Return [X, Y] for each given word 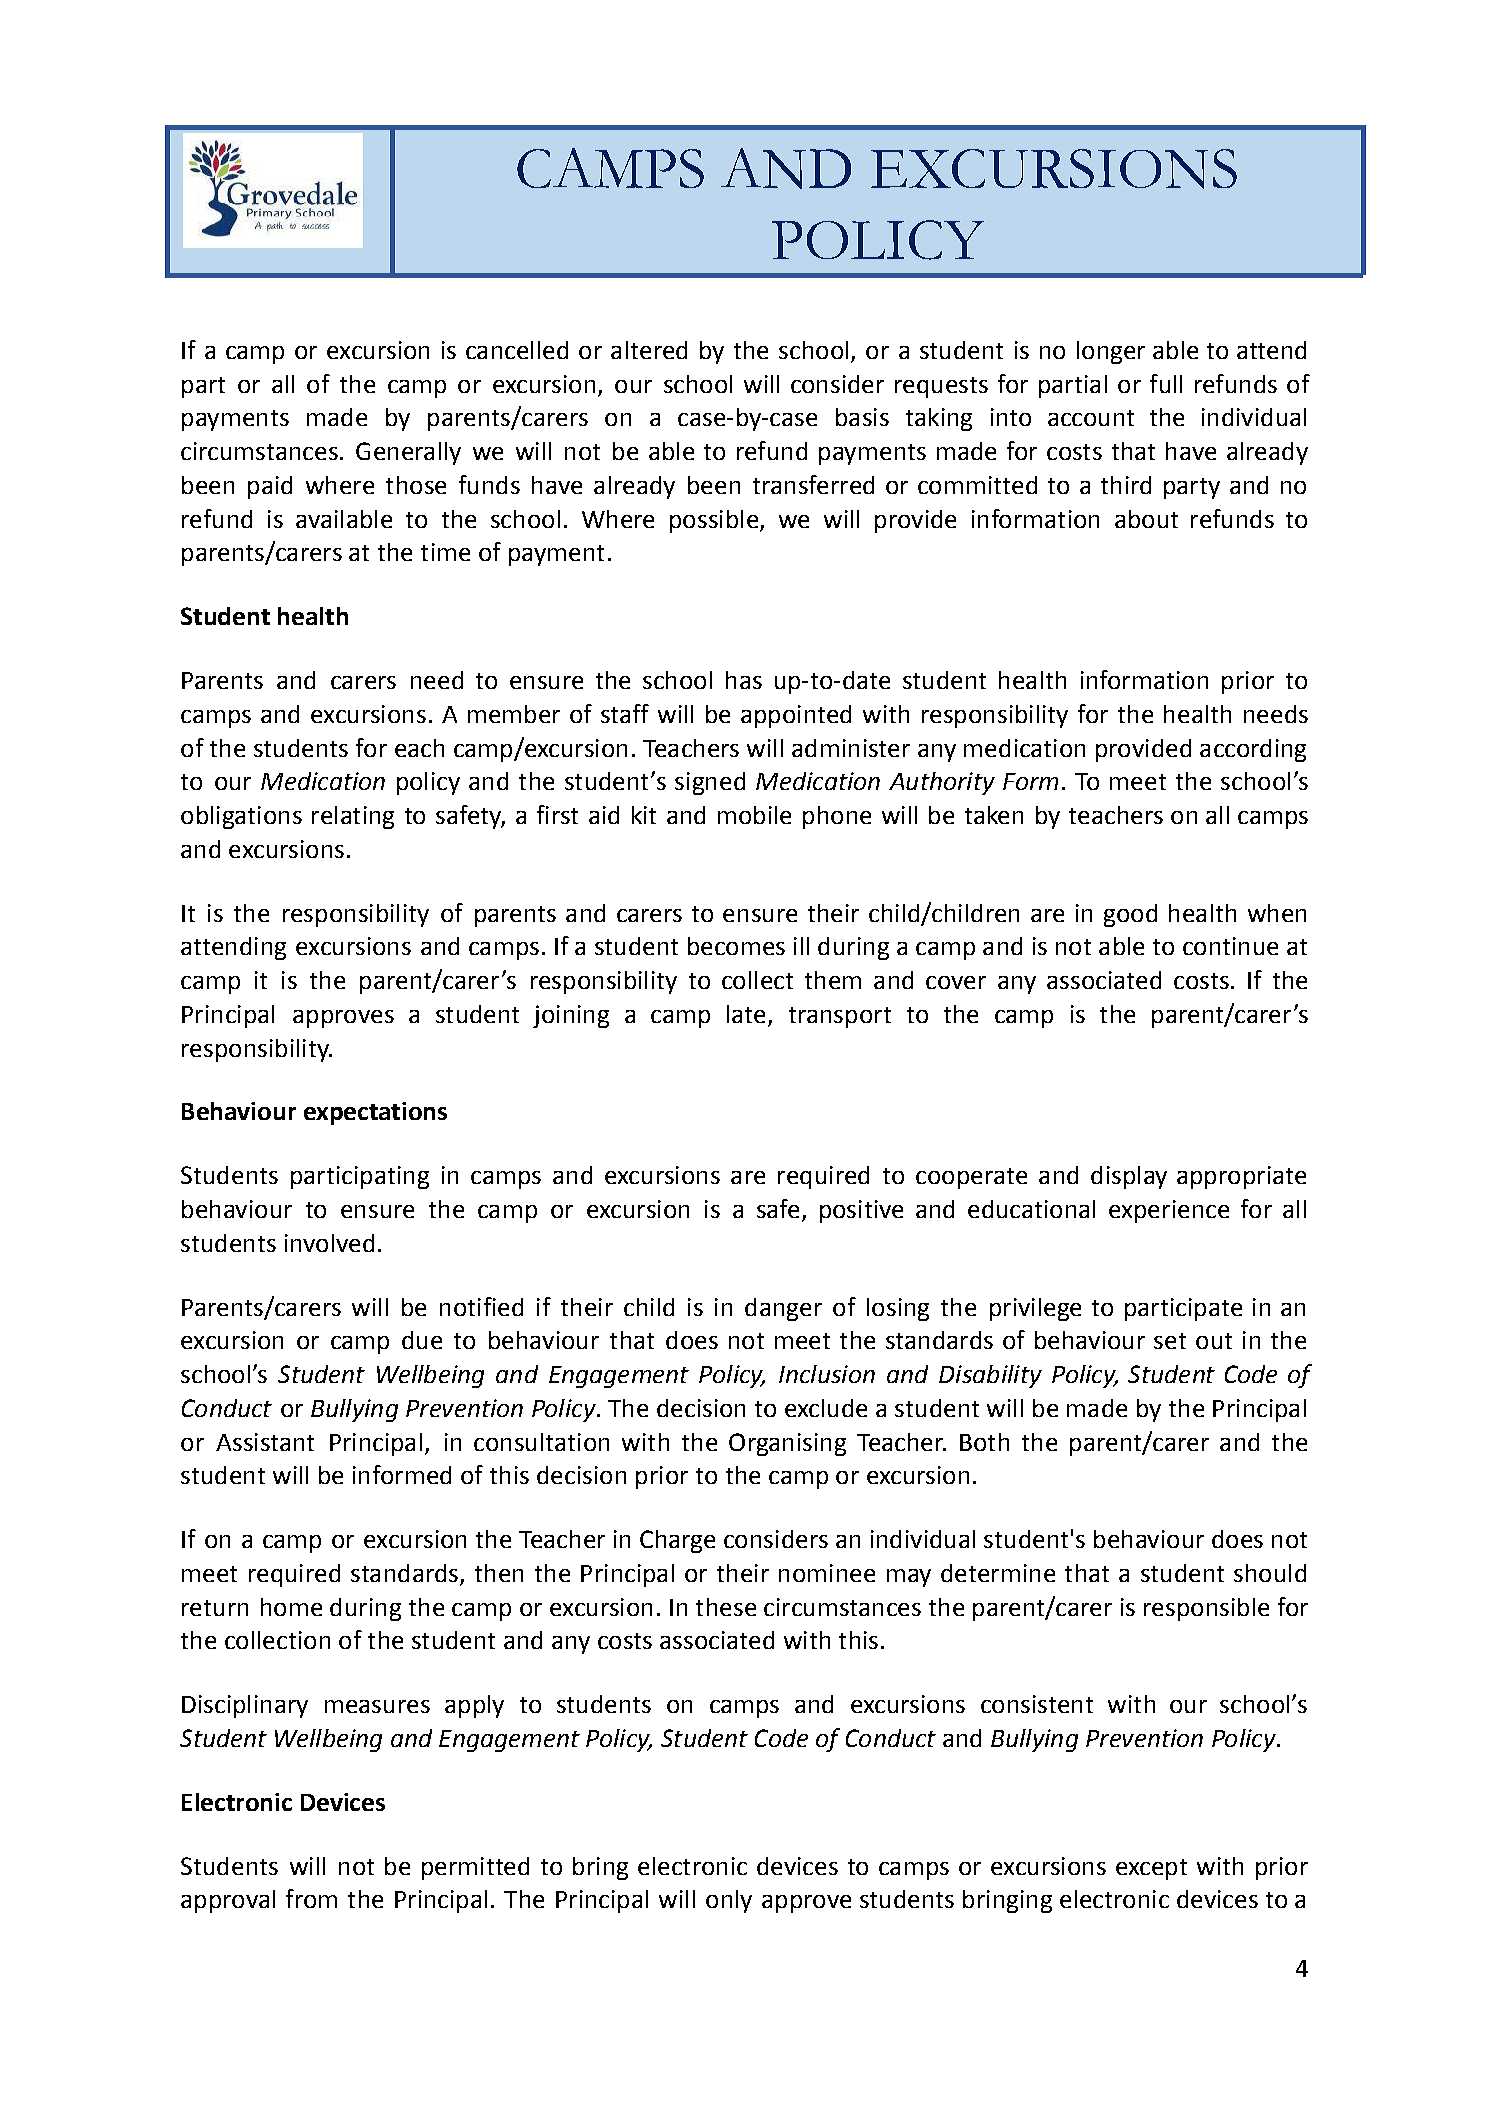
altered [649, 350]
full [1166, 383]
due [422, 1340]
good [1130, 915]
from [311, 1898]
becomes [736, 946]
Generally [408, 453]
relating [353, 817]
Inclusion [827, 1374]
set [1170, 1341]
